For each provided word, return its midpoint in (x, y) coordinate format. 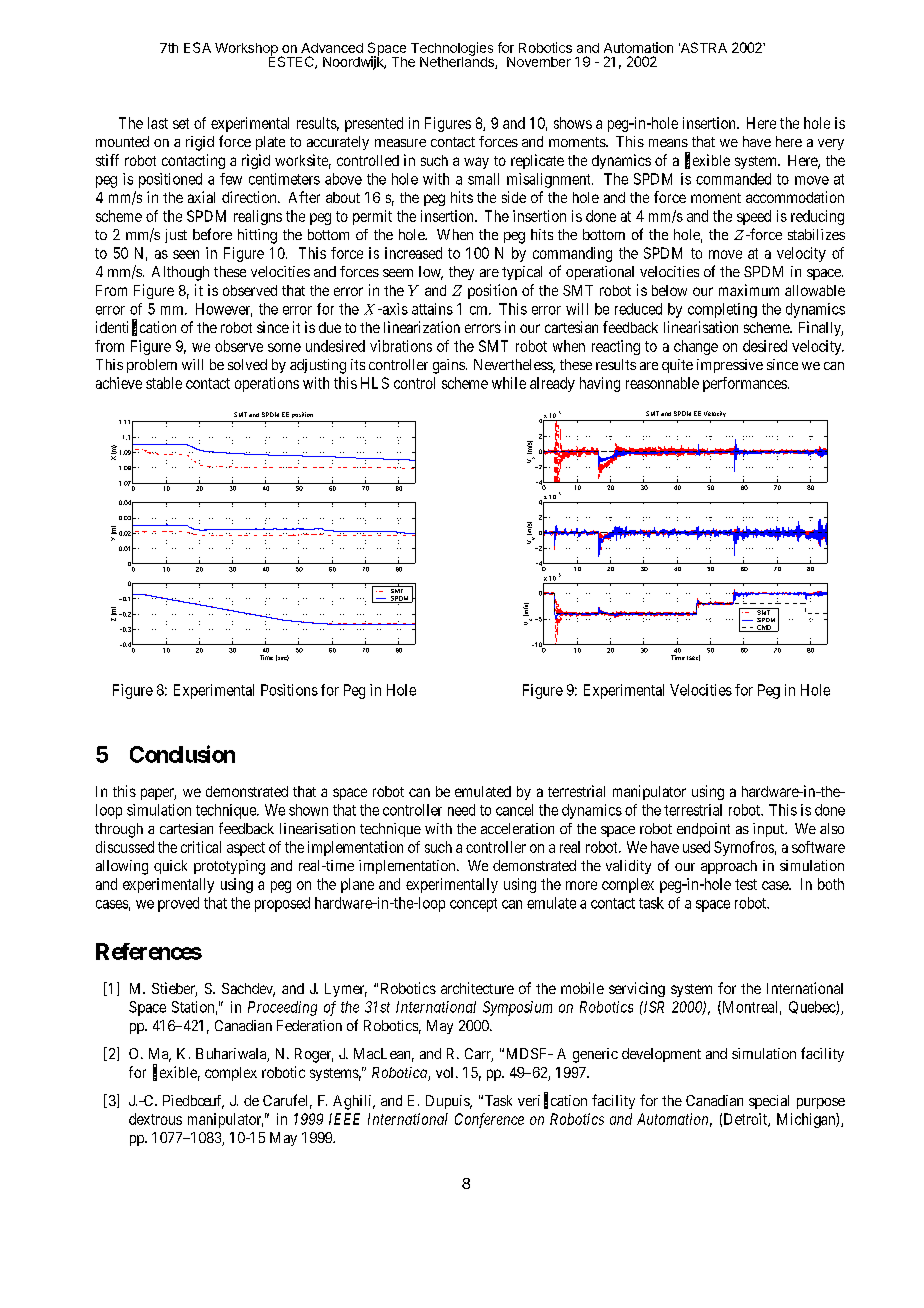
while (509, 383)
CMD (764, 628)
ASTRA (703, 47)
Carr (479, 1055)
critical (201, 847)
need (461, 810)
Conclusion (182, 754)
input (770, 830)
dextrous (155, 1119)
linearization (422, 327)
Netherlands (458, 61)
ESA (197, 47)
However (224, 310)
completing (722, 310)
